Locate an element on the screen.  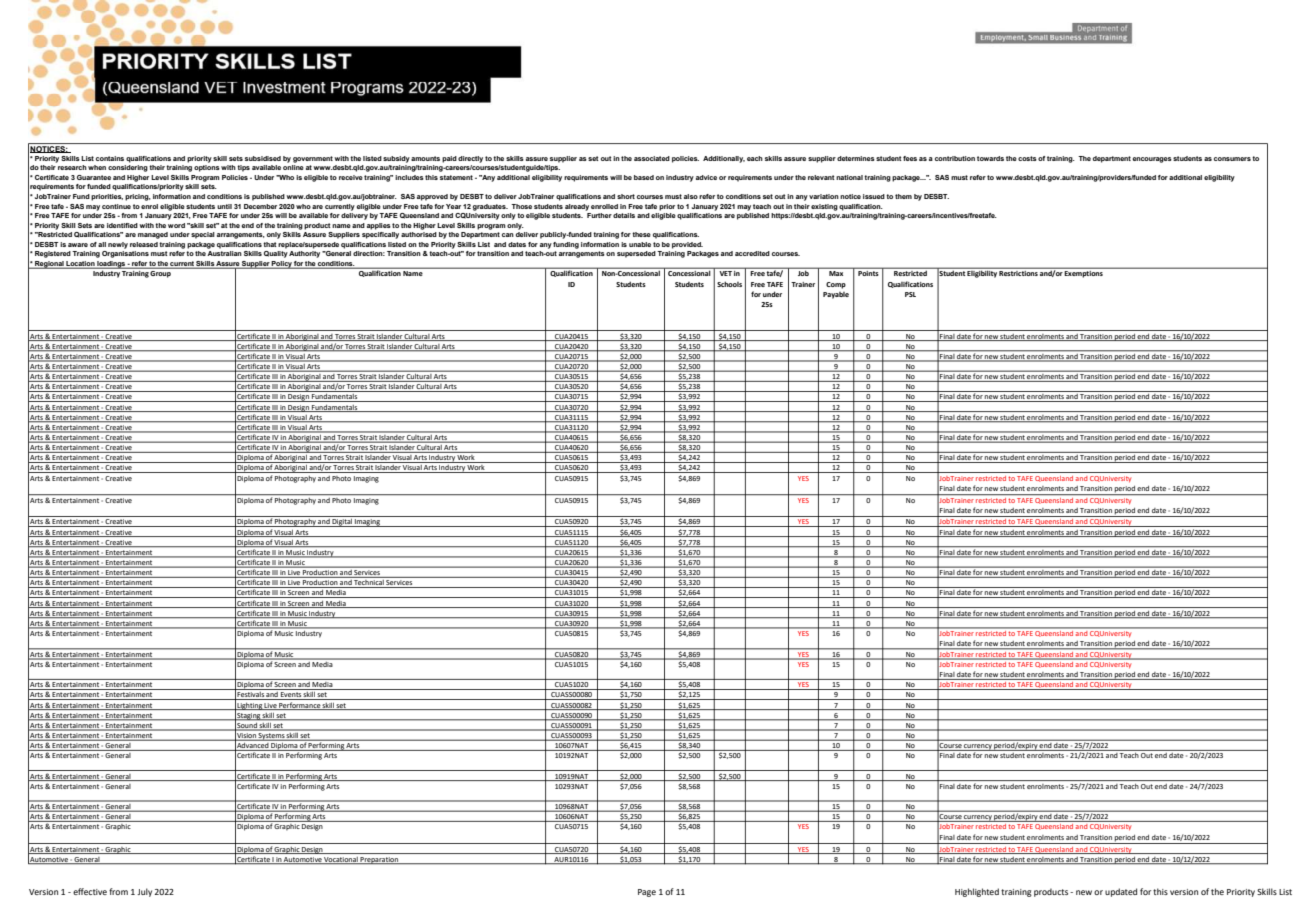
options is located at coordinates (207, 168).
